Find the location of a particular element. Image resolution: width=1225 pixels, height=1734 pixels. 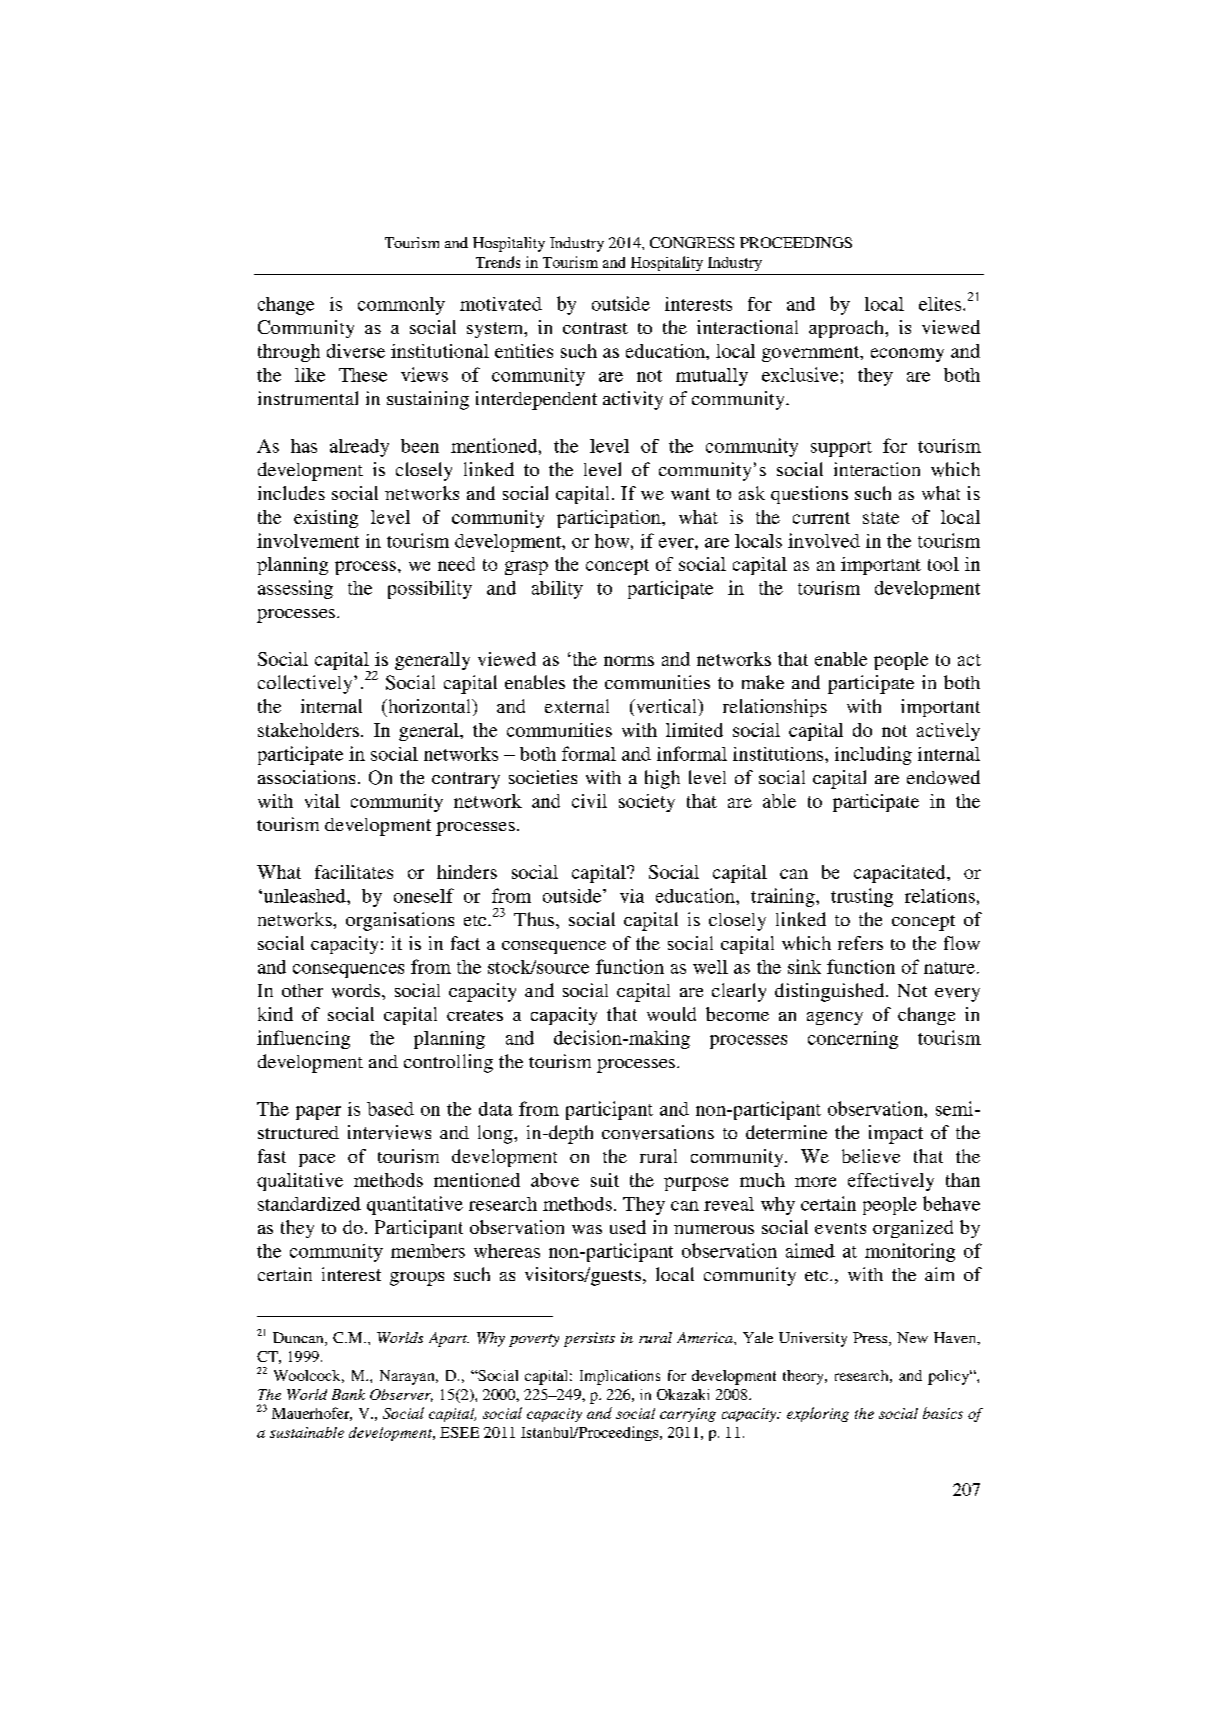

contrast is located at coordinates (595, 328).
